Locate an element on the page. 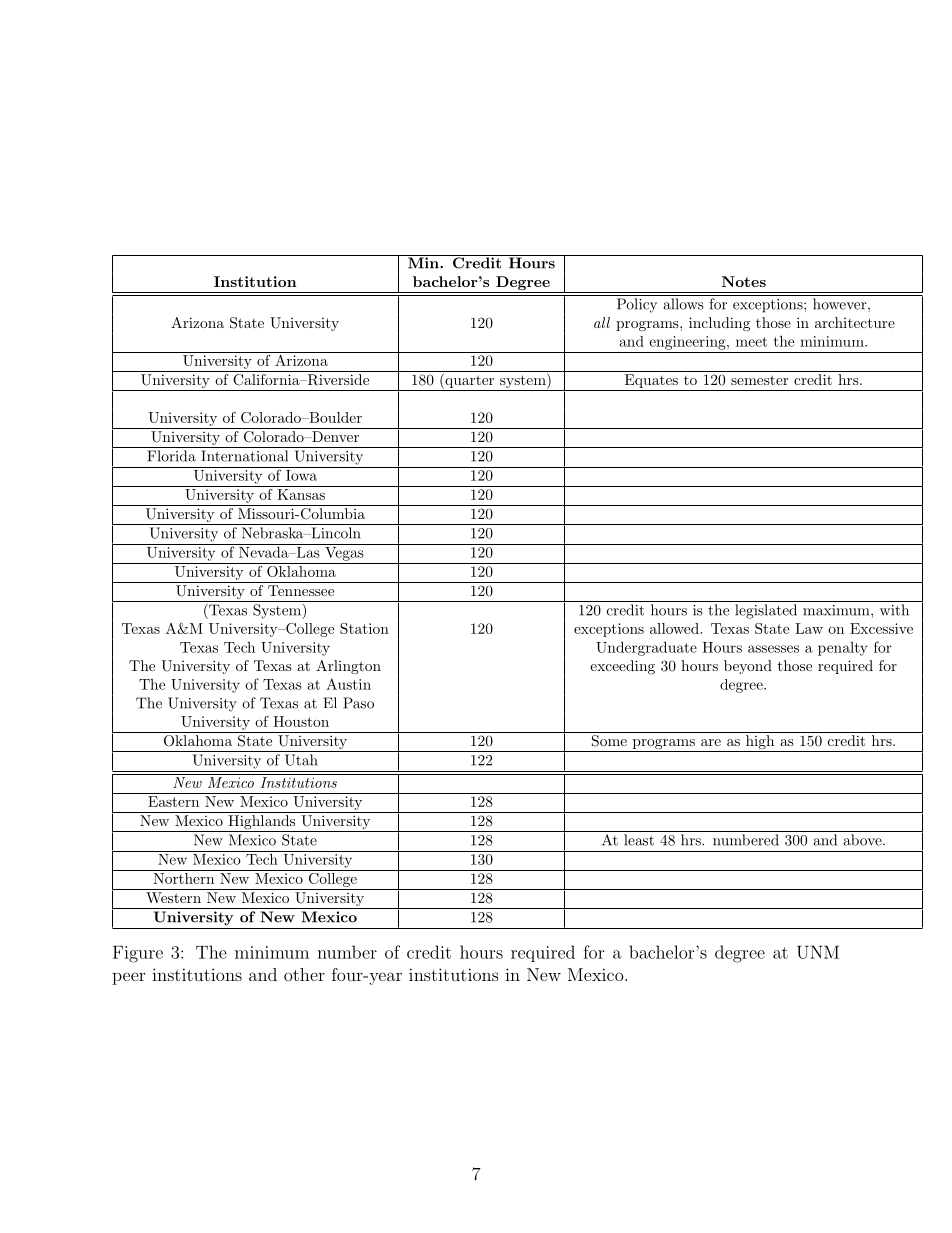 This document has width=952, height=1233. Figure is located at coordinates (138, 954).
